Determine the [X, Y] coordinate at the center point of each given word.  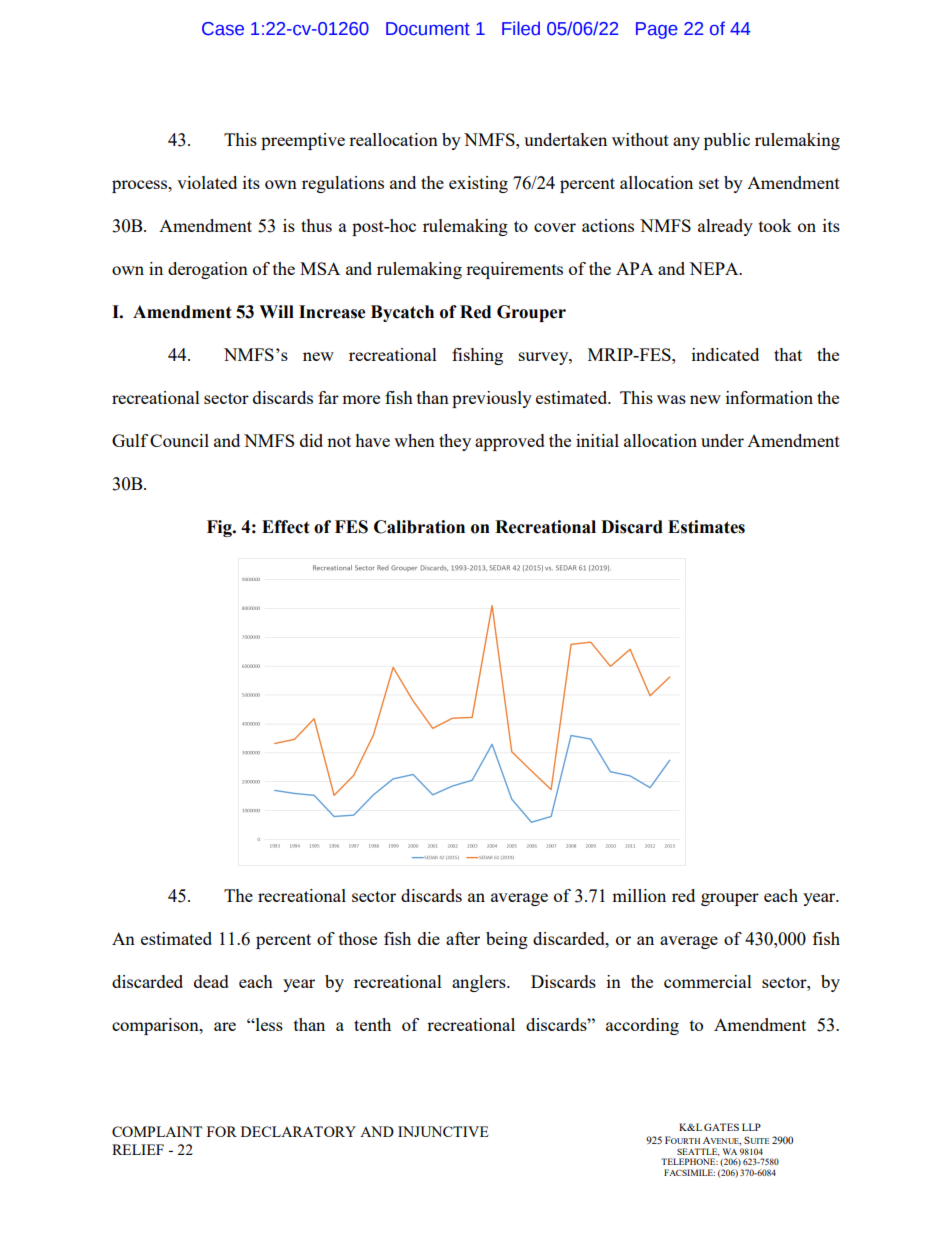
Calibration [419, 527]
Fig [220, 528]
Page [657, 30]
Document [428, 29]
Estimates [706, 527]
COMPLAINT [157, 1131]
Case [223, 29]
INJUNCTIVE [443, 1131]
